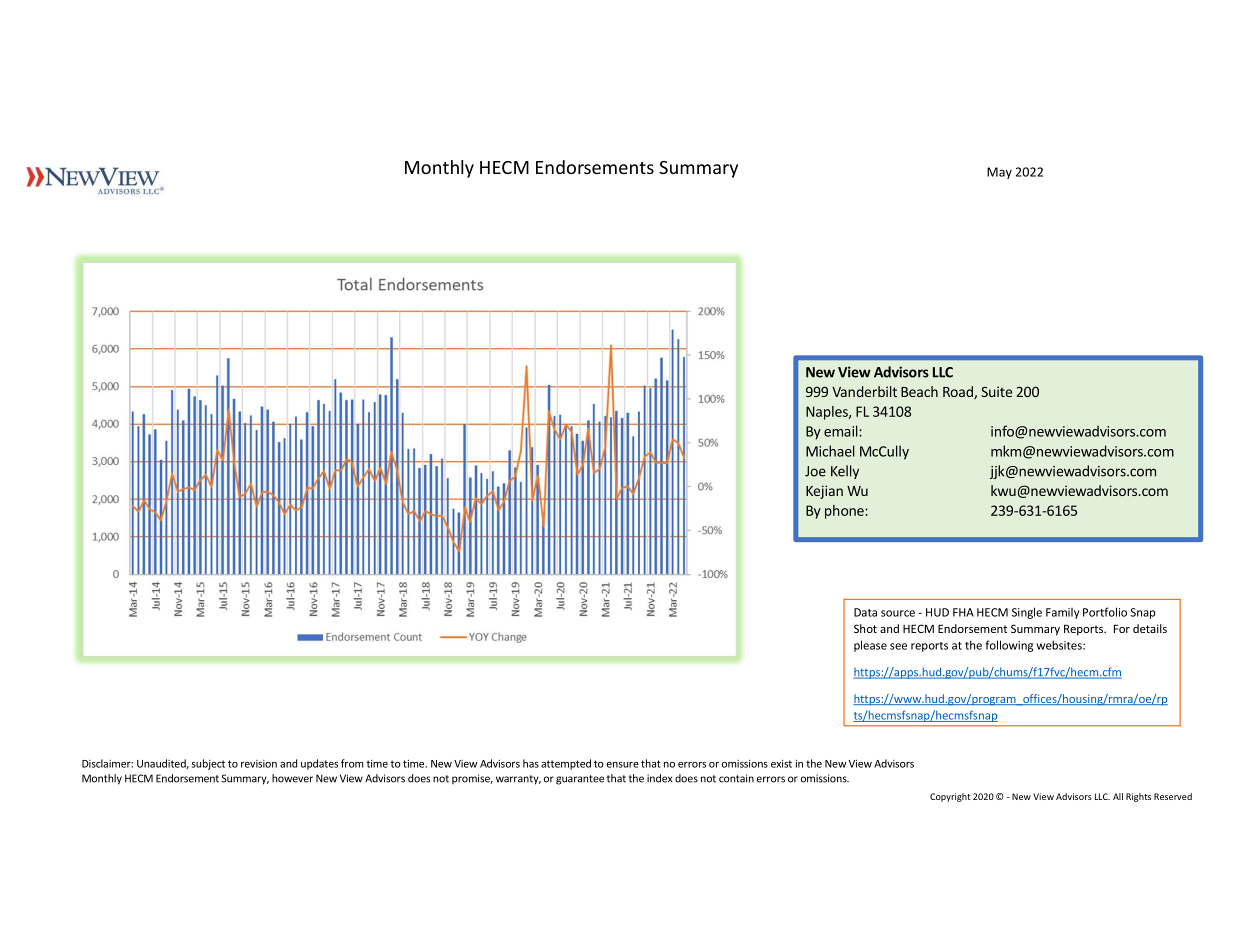 The width and height of the screenshot is (1233, 952). I want to click on Vanderbilt, so click(864, 391).
